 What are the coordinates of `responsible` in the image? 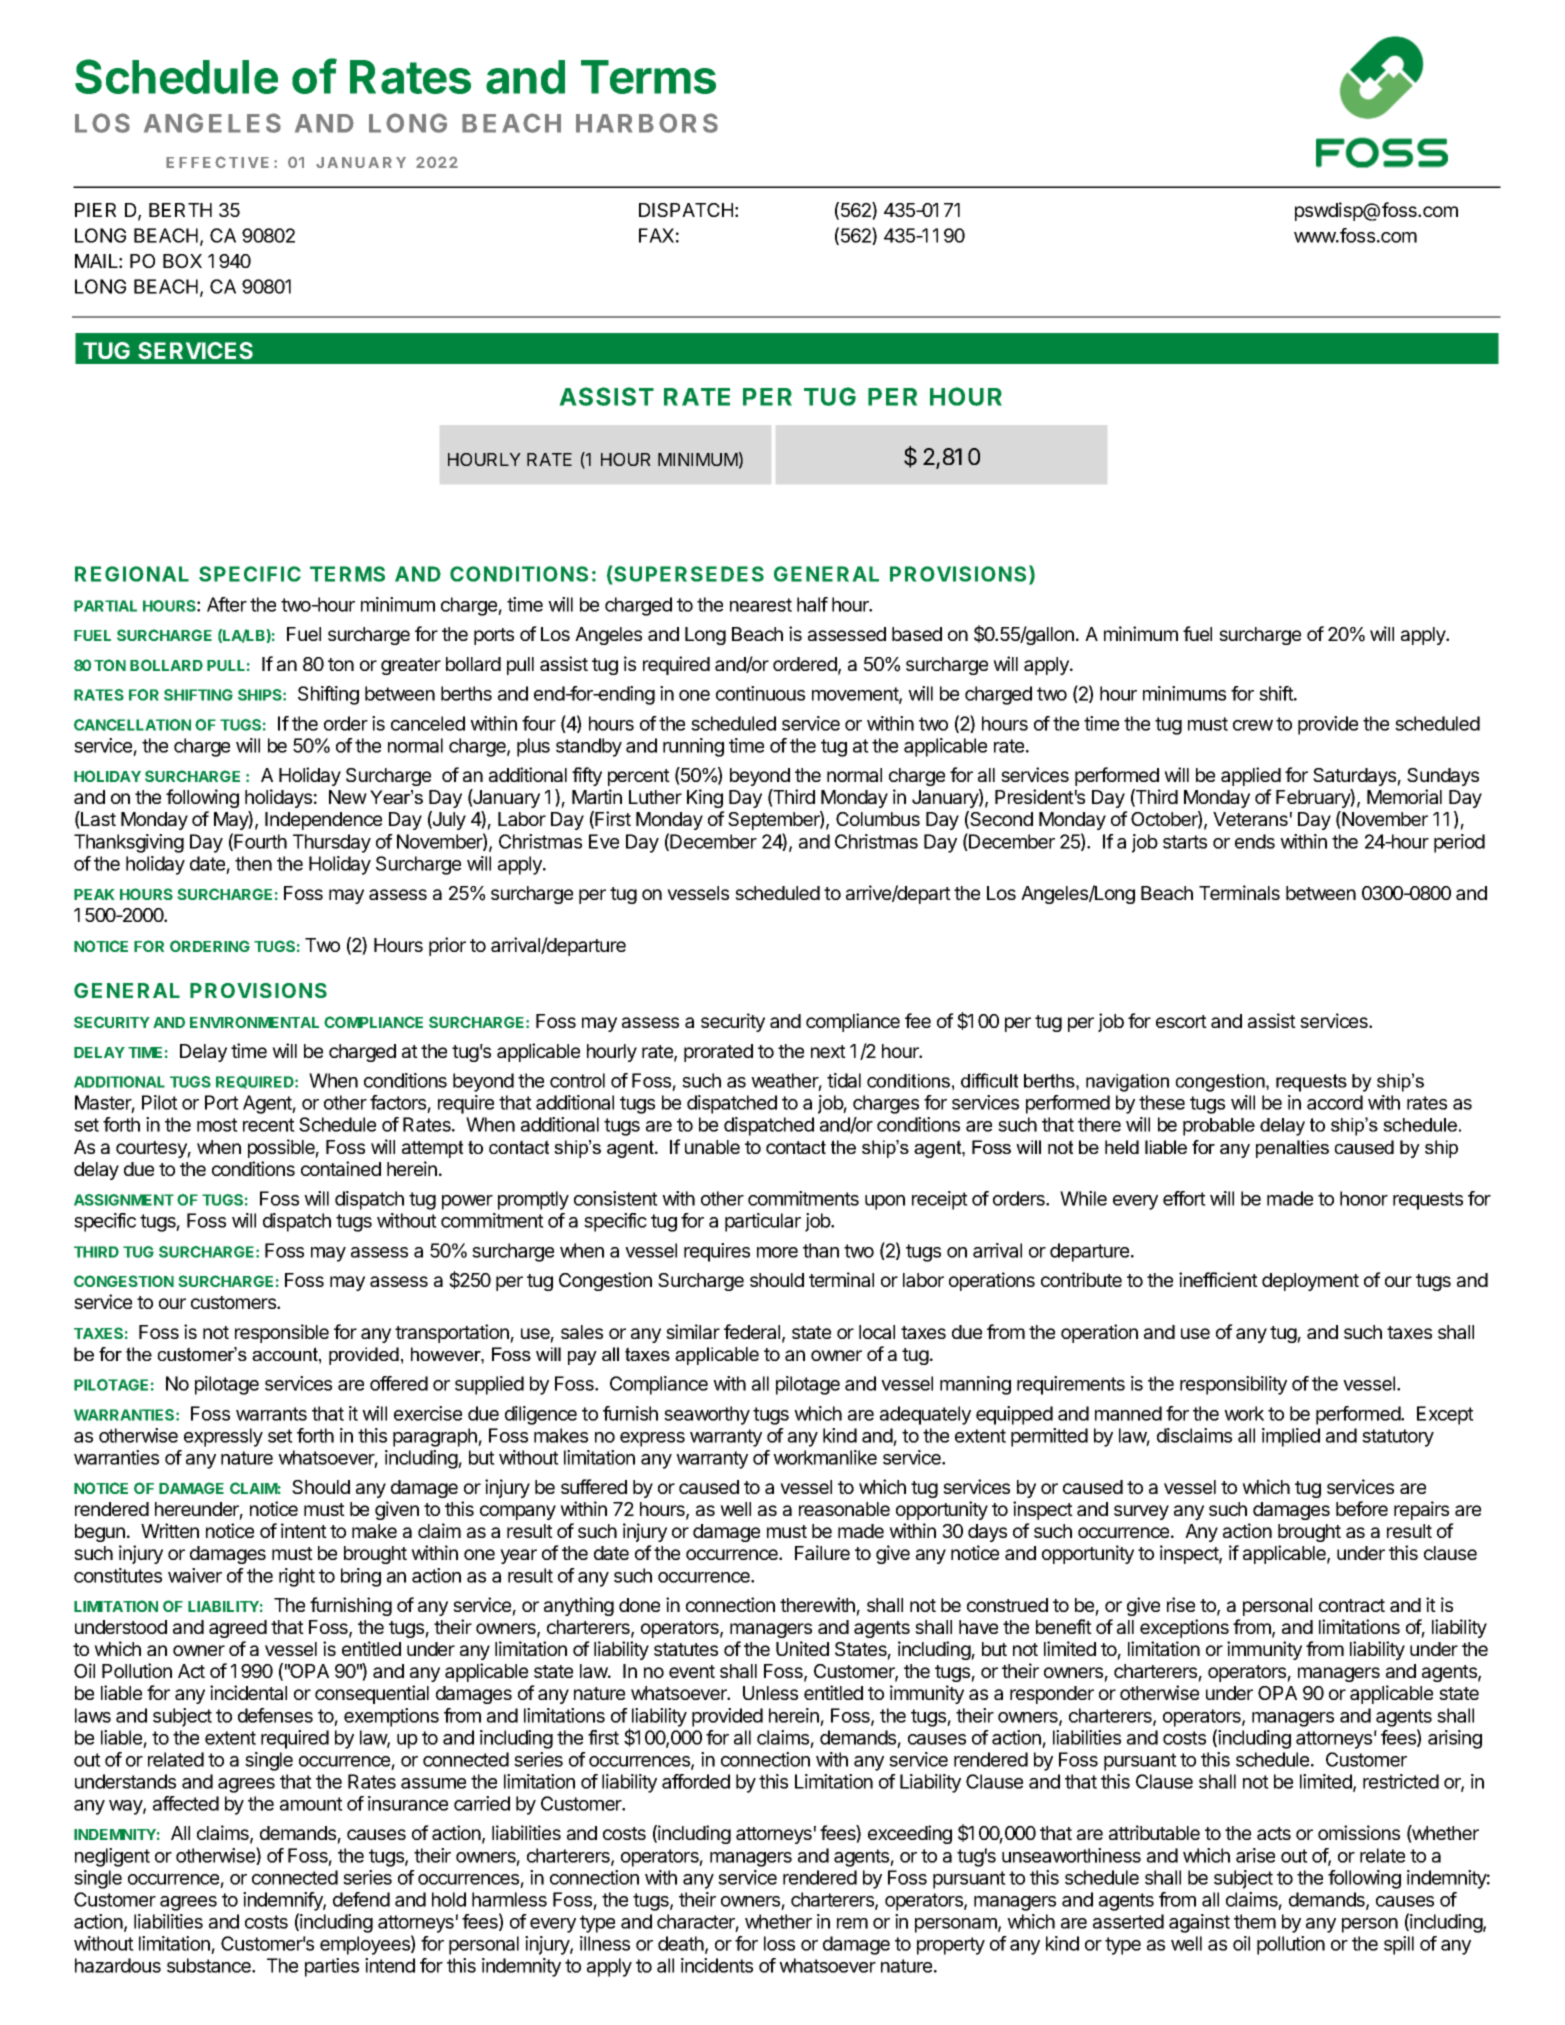 It's located at (282, 1333).
